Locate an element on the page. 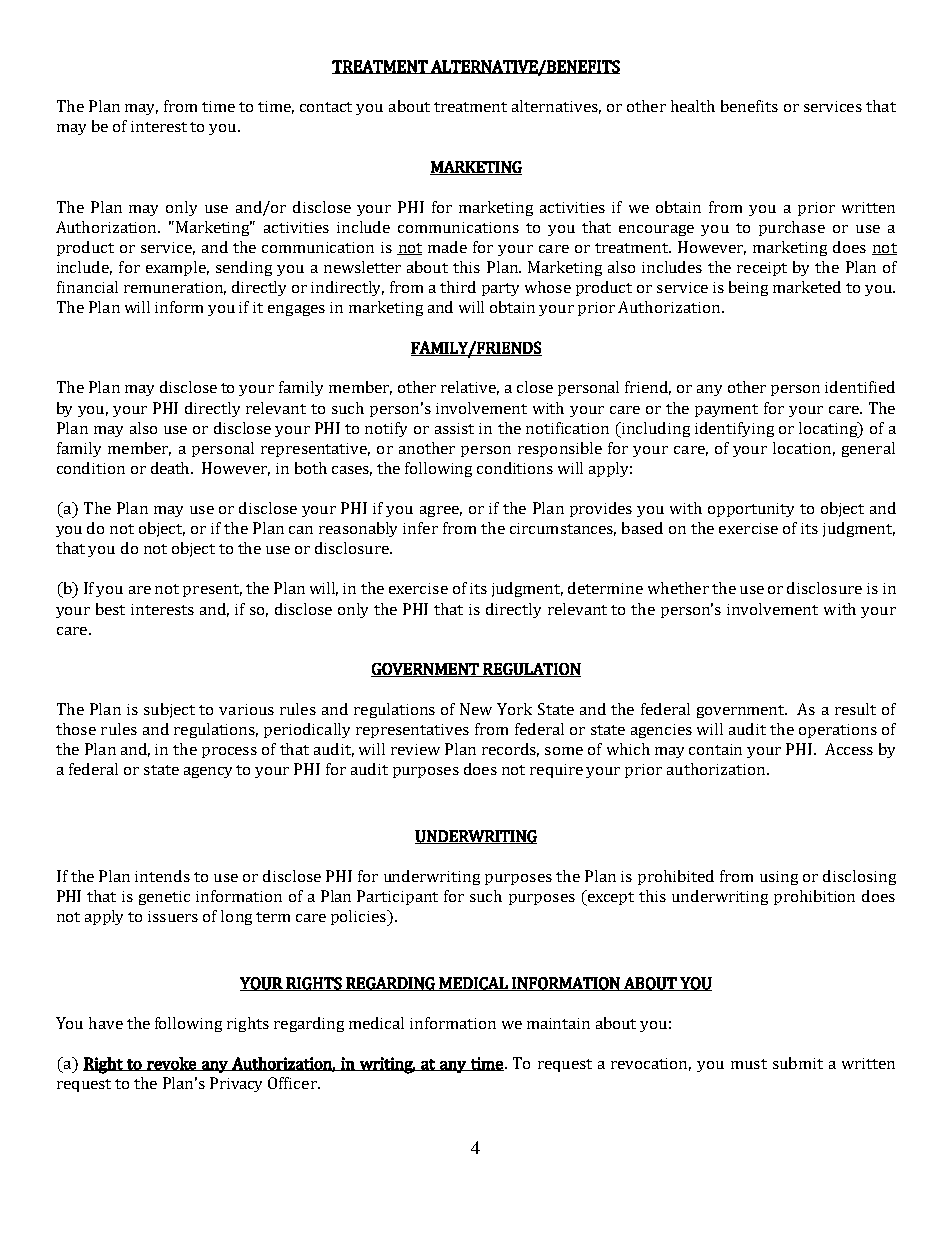 The image size is (952, 1233). maintain is located at coordinates (558, 1023).
